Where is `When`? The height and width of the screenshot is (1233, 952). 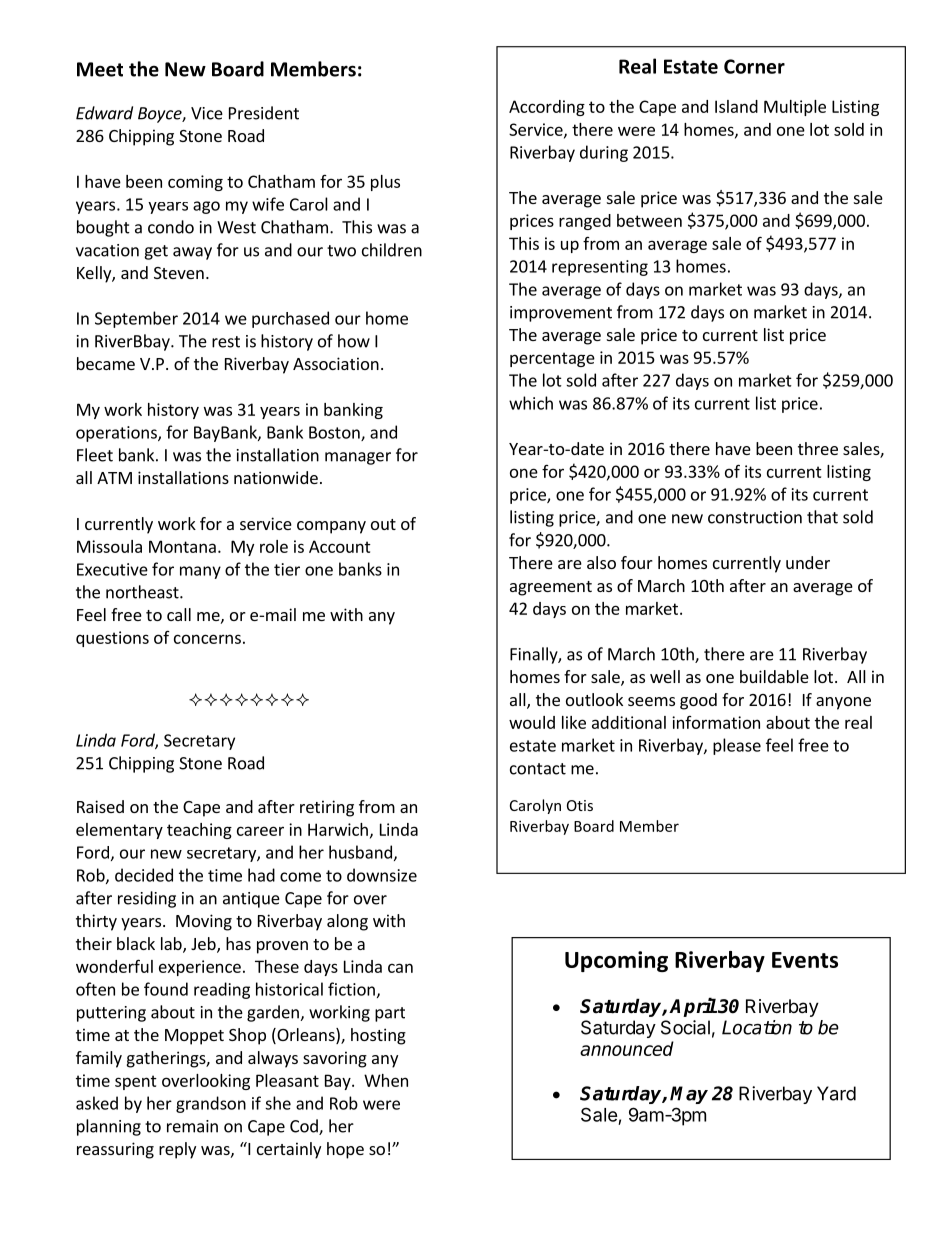
When is located at coordinates (386, 1080).
